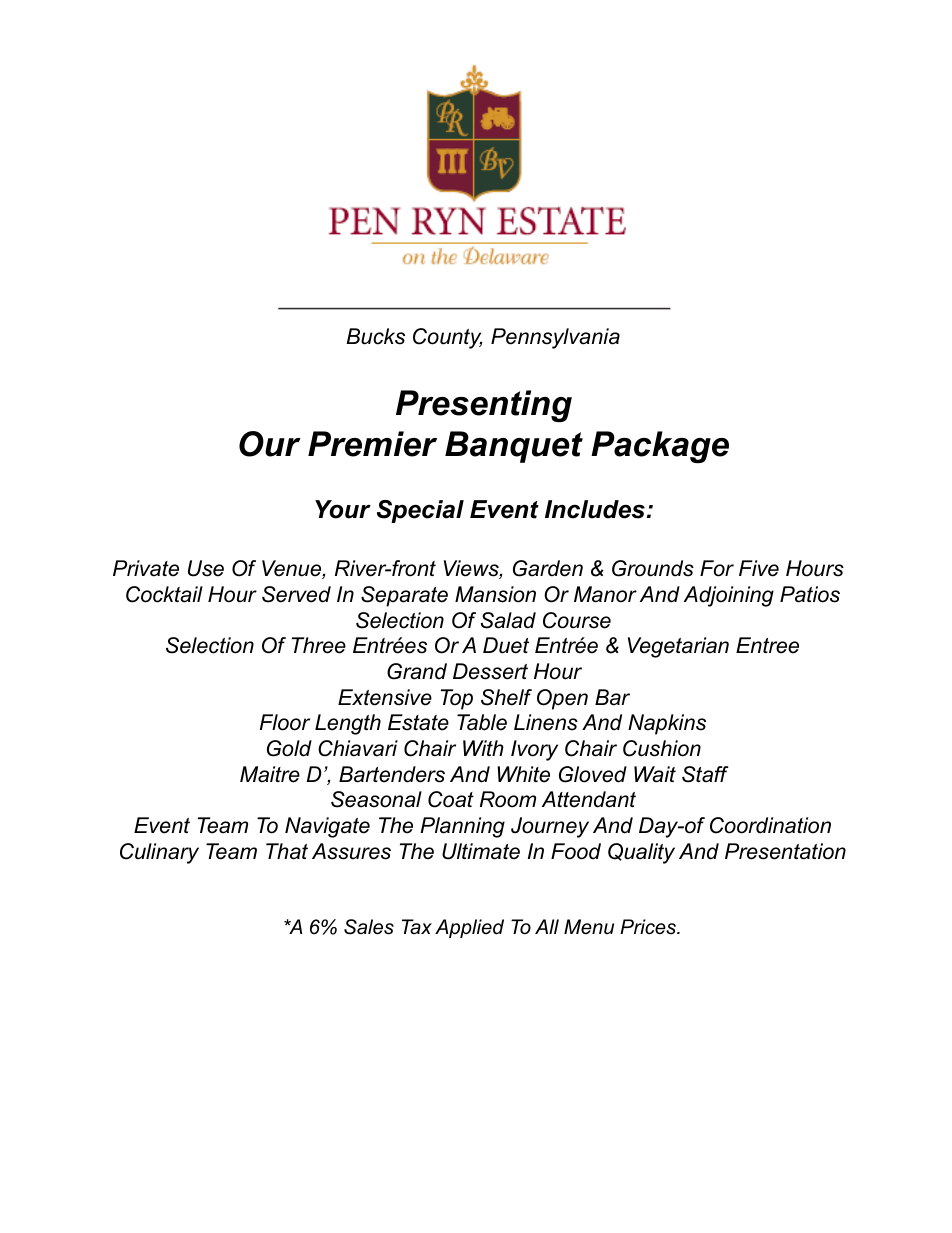 The width and height of the page is (952, 1233). I want to click on Gold, so click(289, 748).
